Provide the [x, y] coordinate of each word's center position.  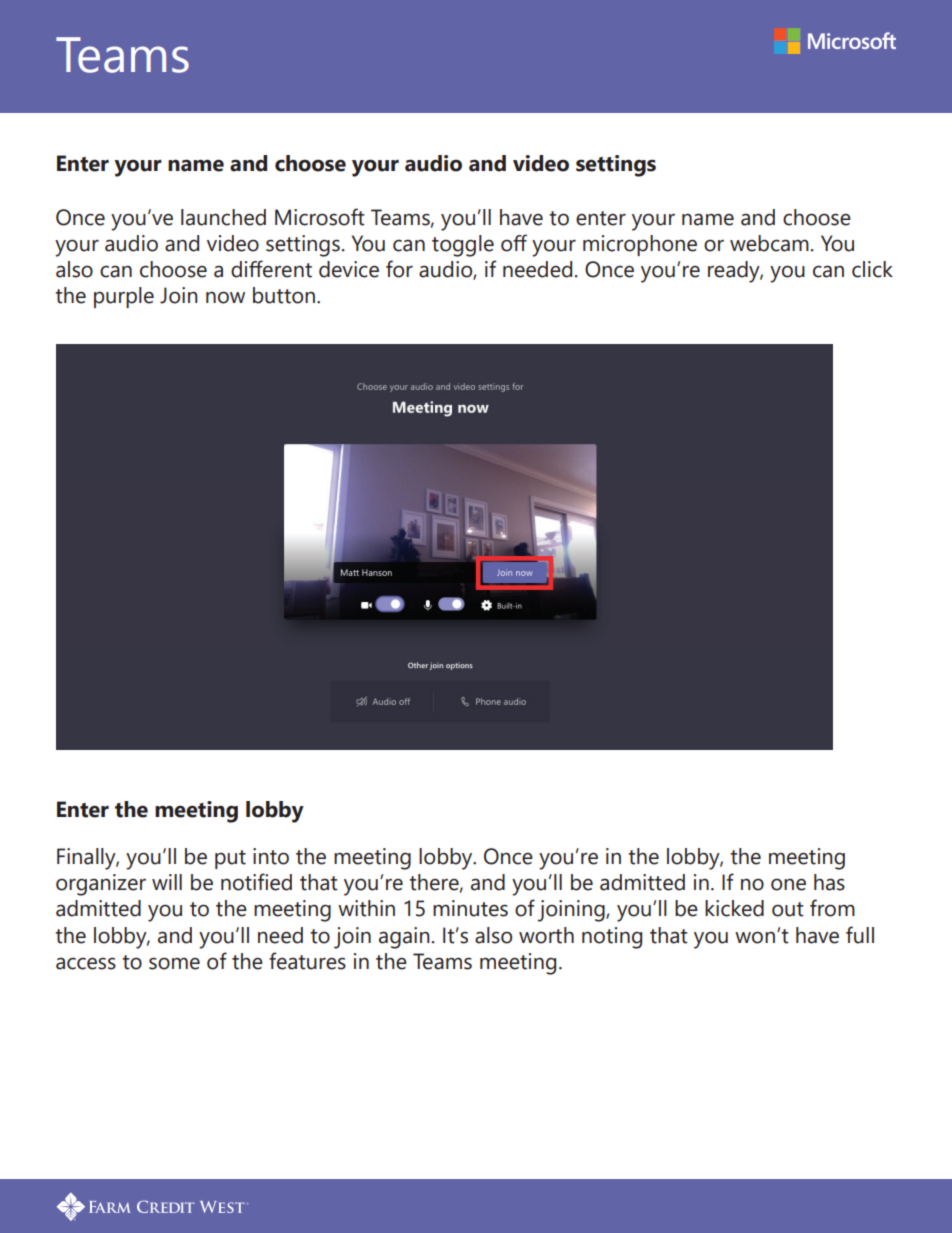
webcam [769, 243]
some [174, 963]
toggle [463, 246]
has [829, 882]
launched [223, 217]
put [230, 859]
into [271, 856]
